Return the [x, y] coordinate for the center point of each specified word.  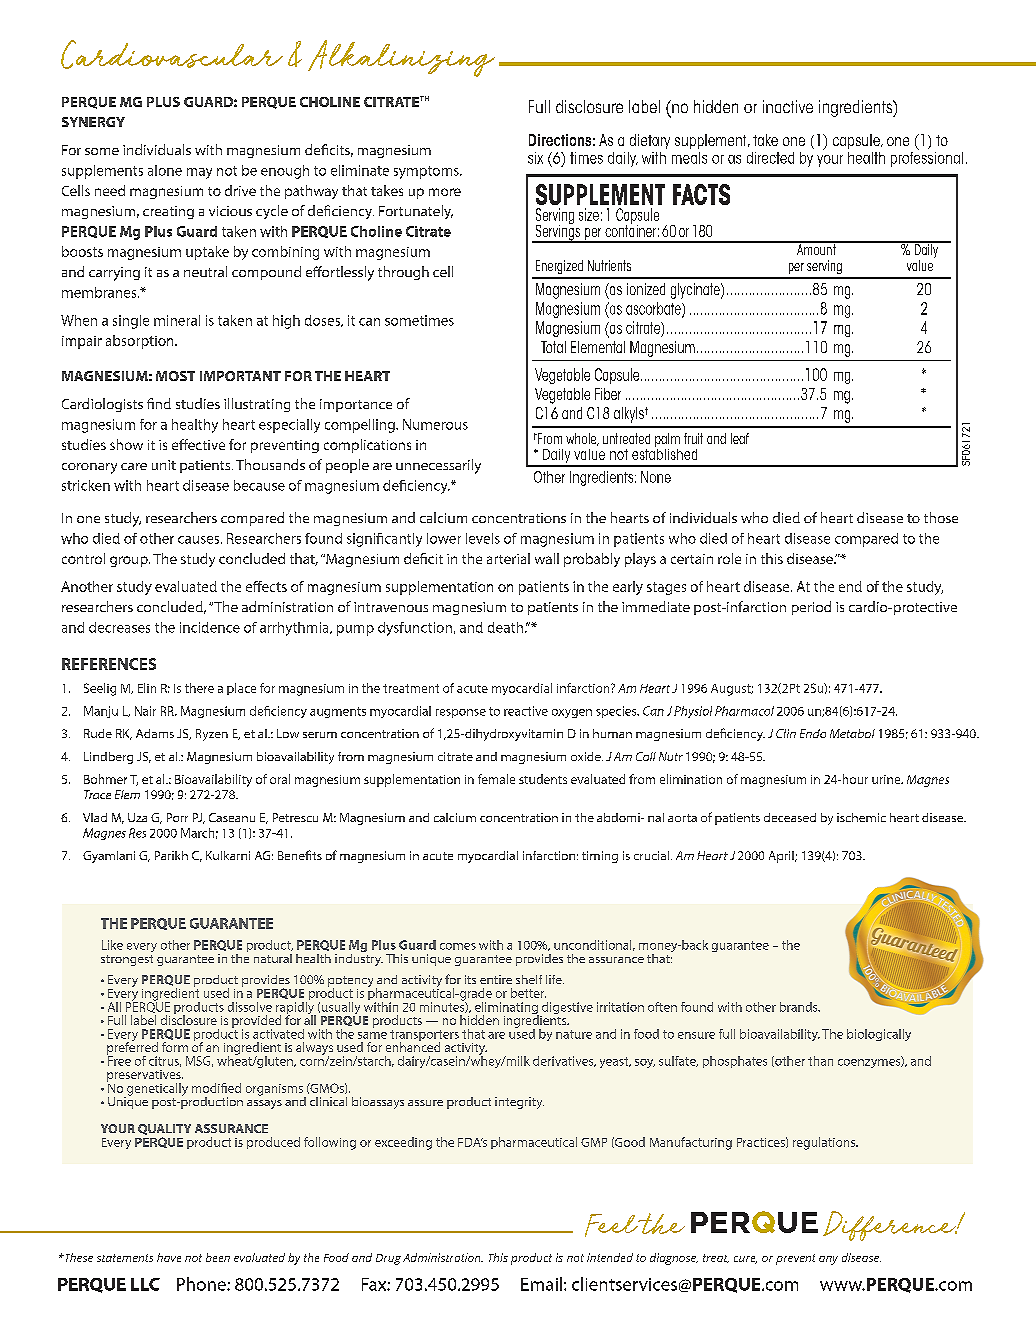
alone [165, 170]
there [199, 688]
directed [770, 158]
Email [541, 1284]
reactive [526, 711]
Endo [813, 733]
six [535, 158]
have [169, 1257]
